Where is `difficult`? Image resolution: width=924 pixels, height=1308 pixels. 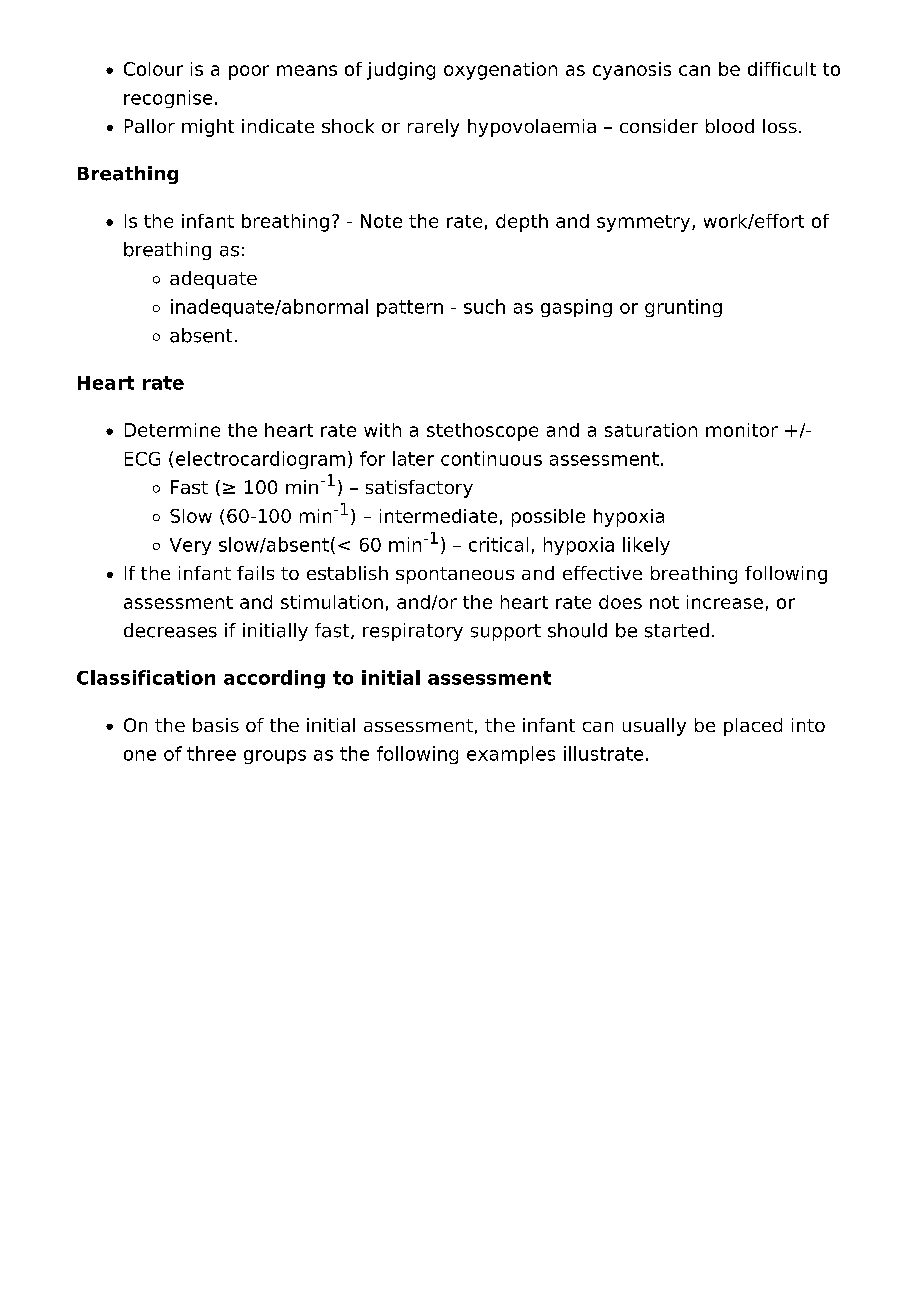 difficult is located at coordinates (782, 69).
